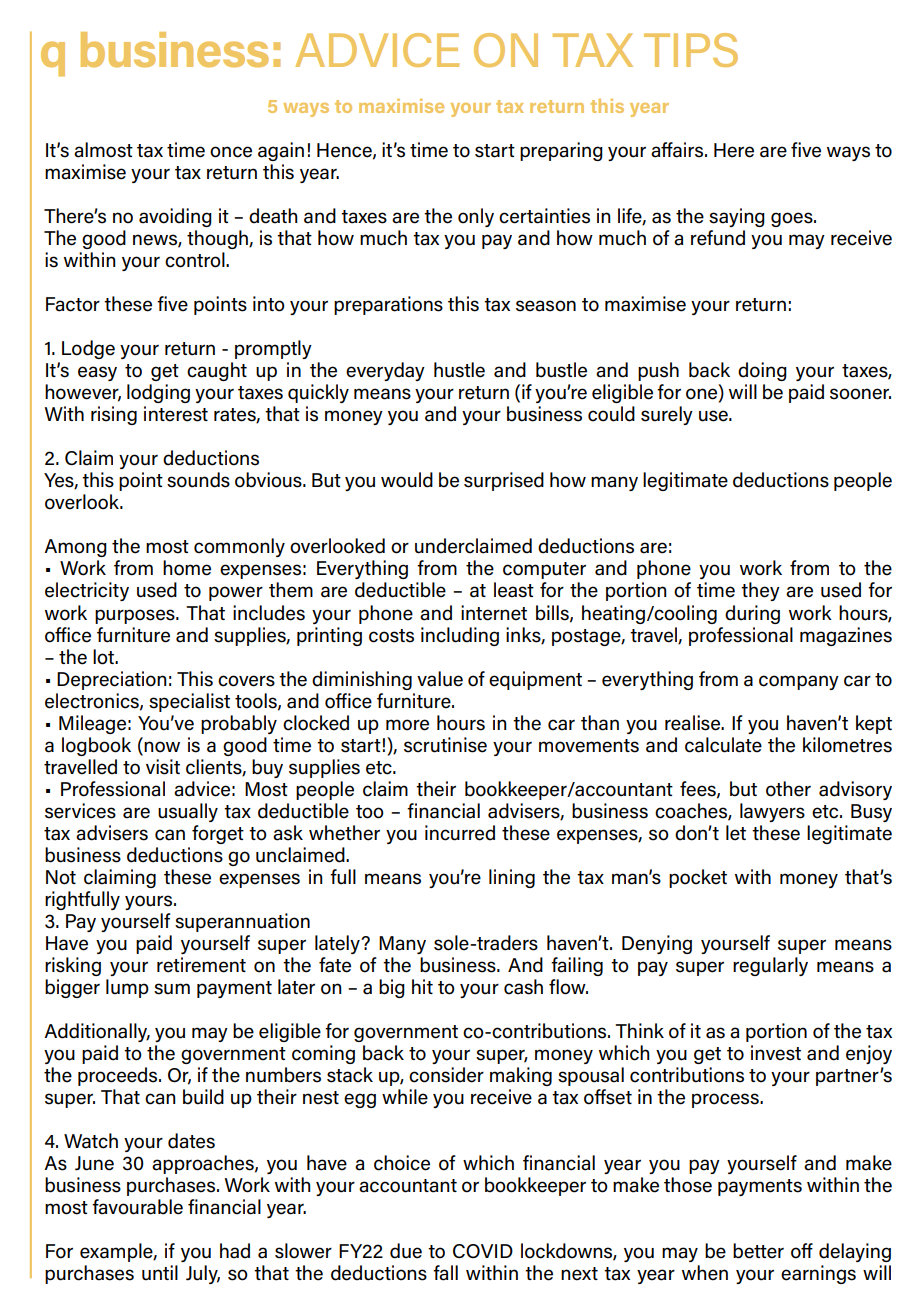 The width and height of the screenshot is (924, 1311). I want to click on TIPS, so click(691, 50).
